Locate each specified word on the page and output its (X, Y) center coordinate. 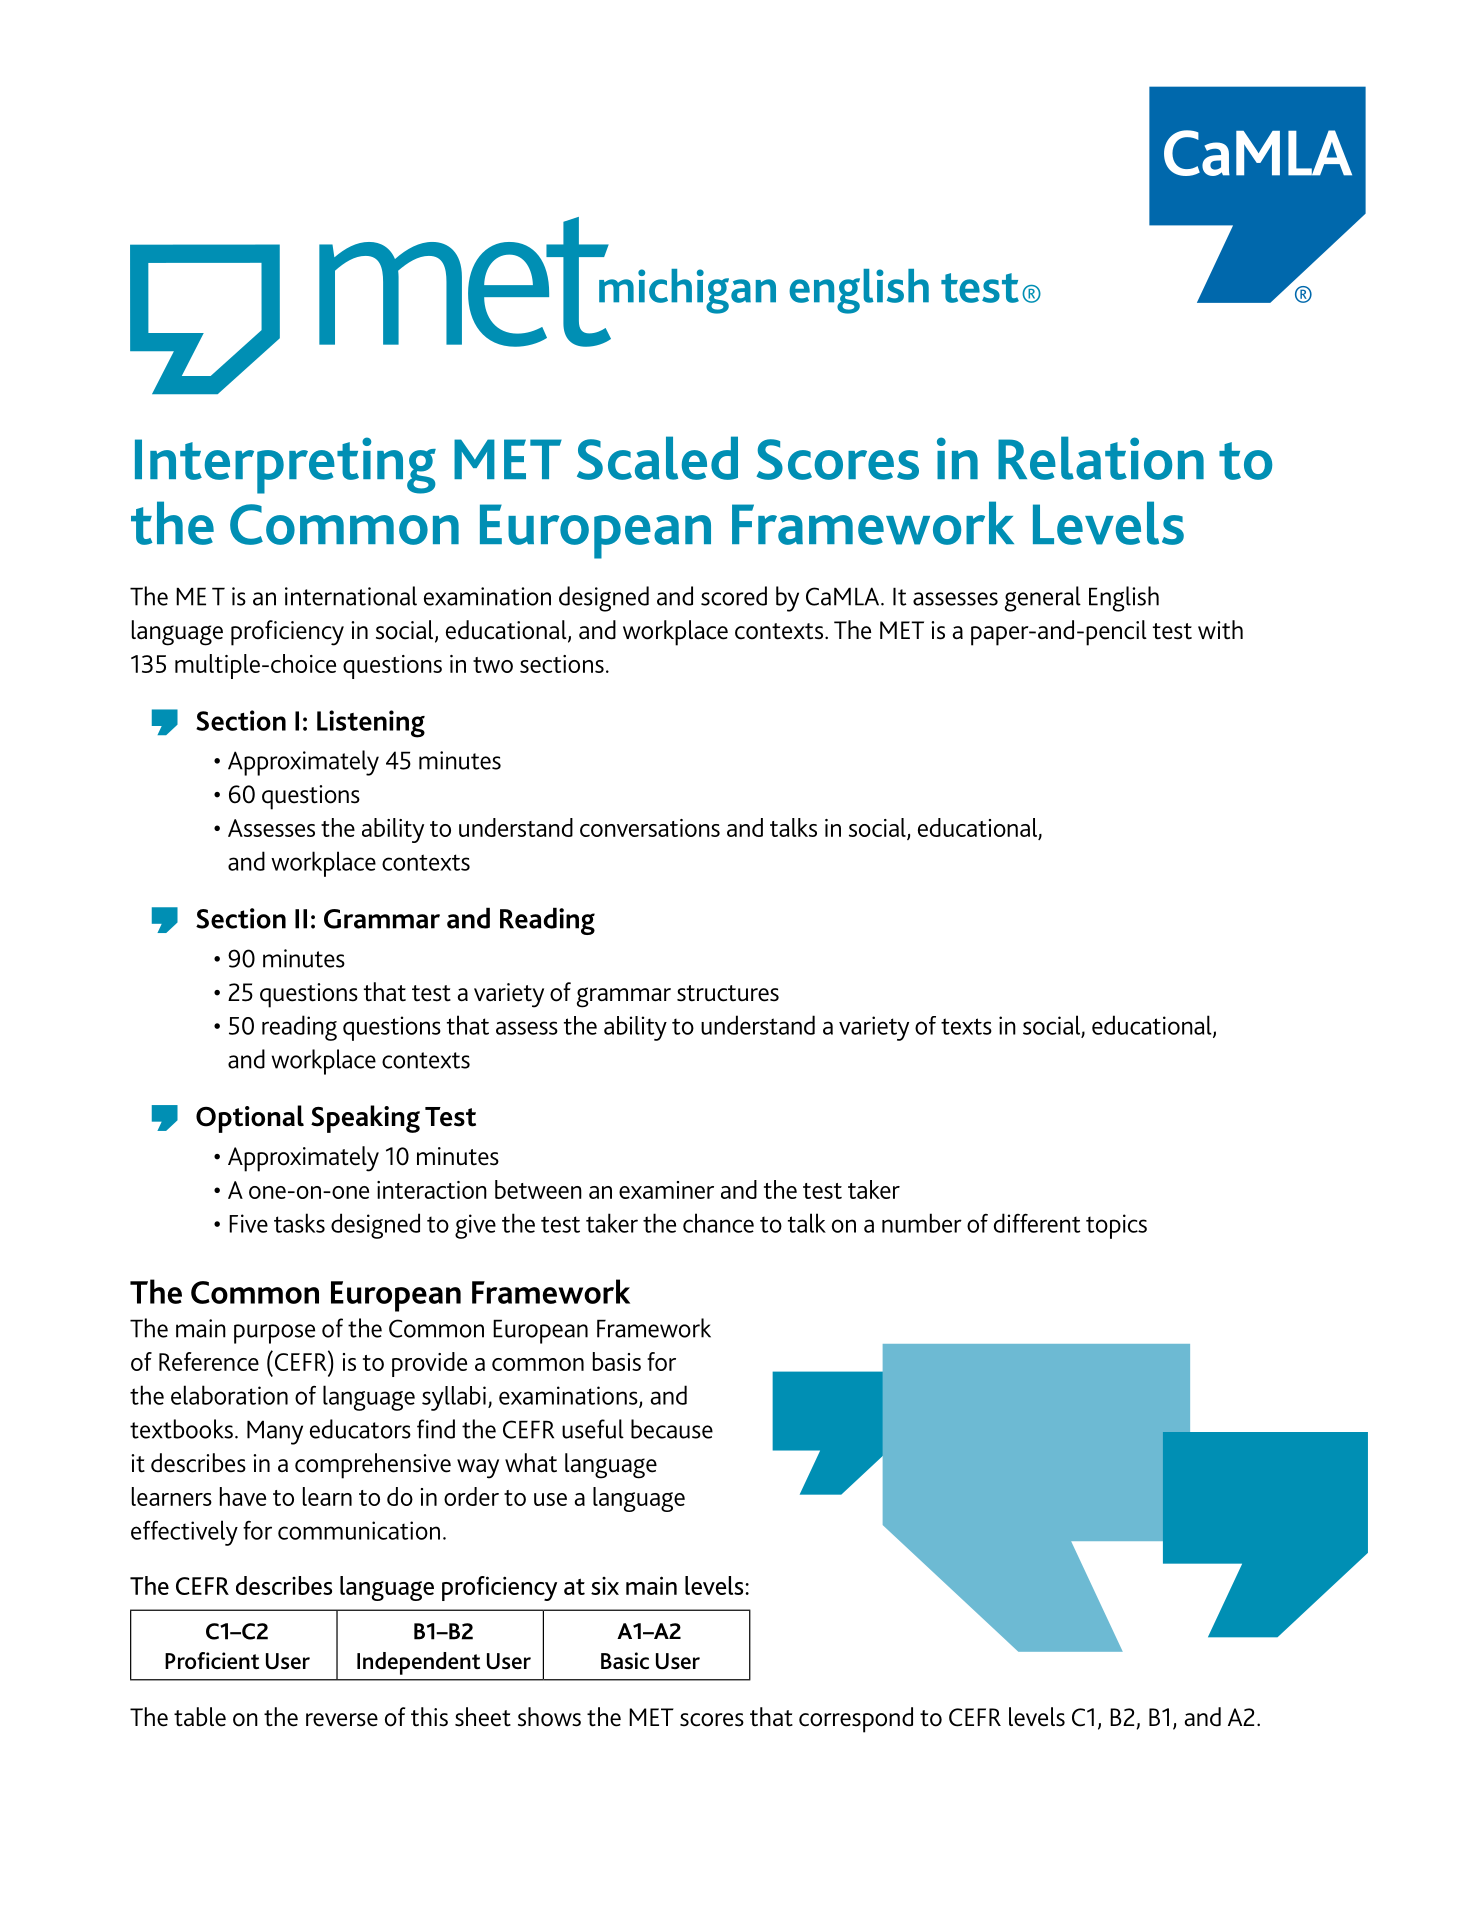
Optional (250, 1119)
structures (728, 993)
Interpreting (285, 465)
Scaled (657, 458)
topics (1116, 1226)
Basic (625, 1661)
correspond (856, 1720)
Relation (1101, 458)
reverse (342, 1720)
